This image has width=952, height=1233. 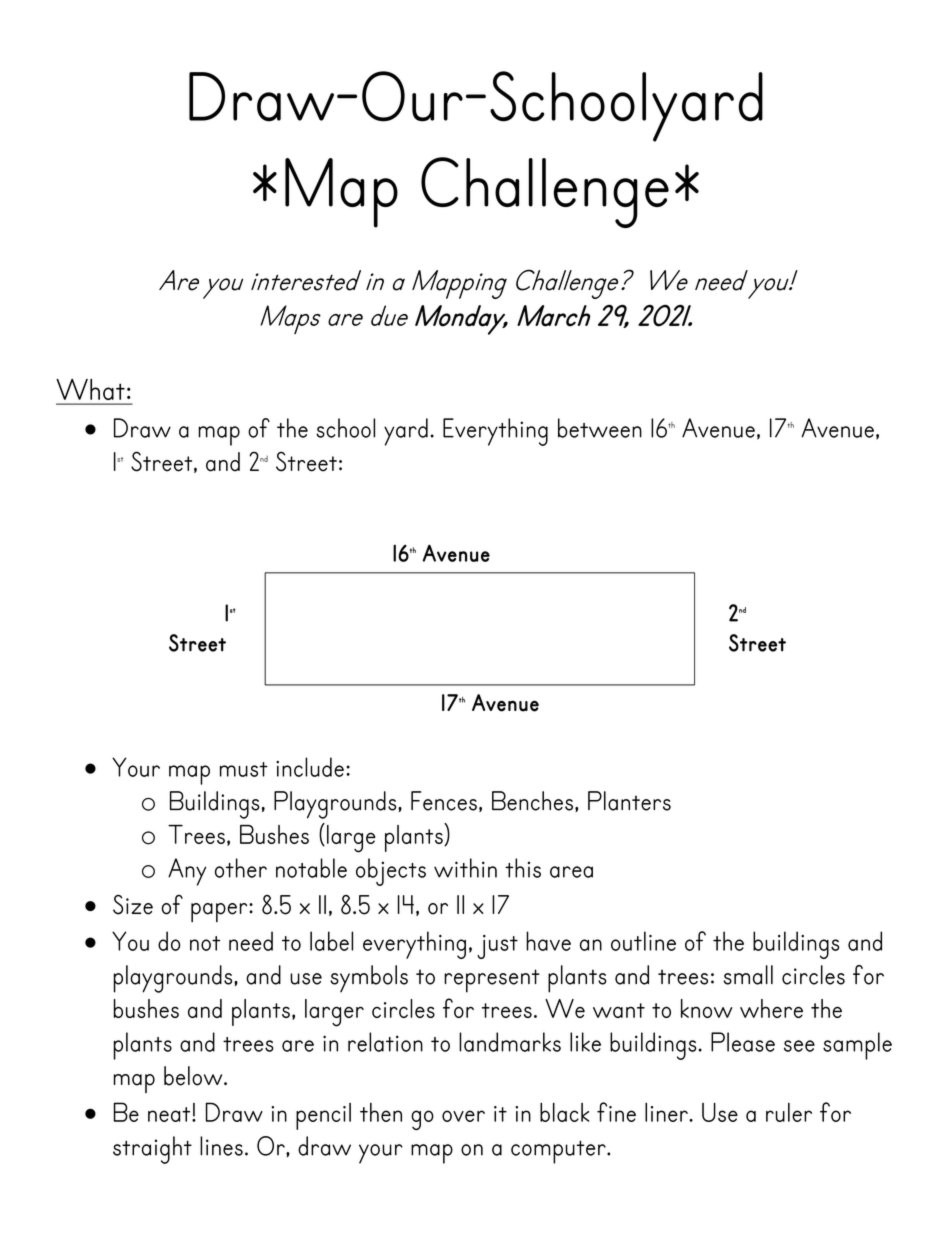 What do you see at coordinates (310, 767) in the image?
I see `include` at bounding box center [310, 767].
